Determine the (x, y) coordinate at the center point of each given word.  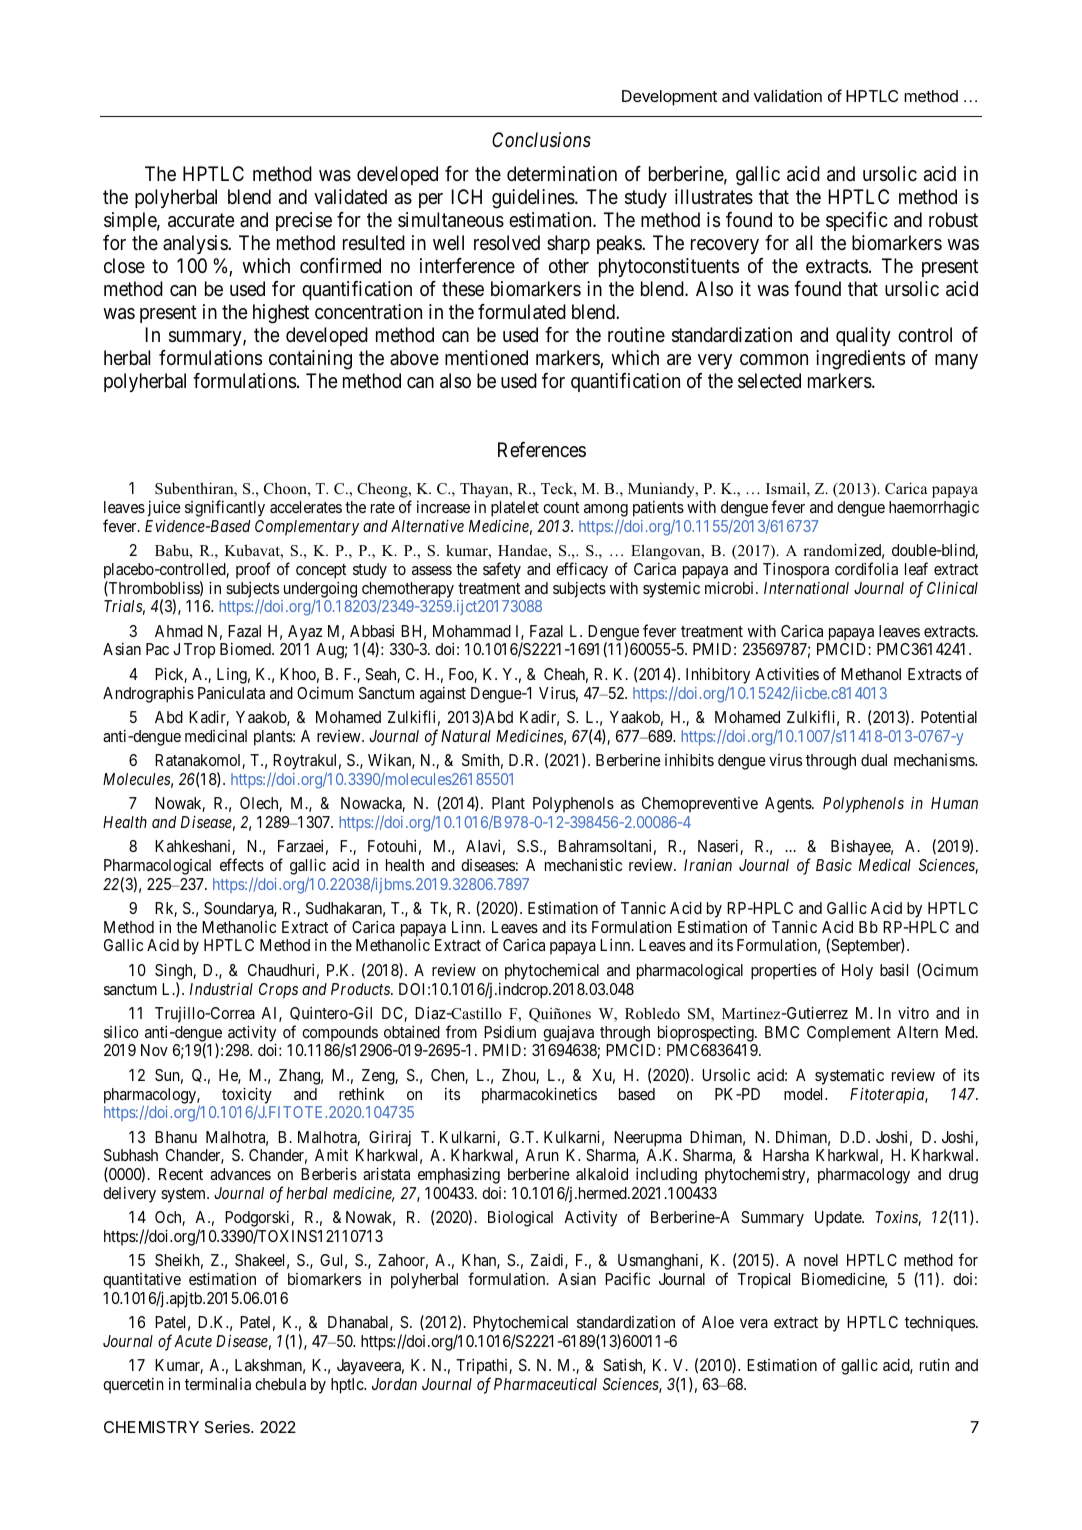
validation (788, 95)
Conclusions (541, 139)
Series (228, 1427)
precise (304, 221)
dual (874, 760)
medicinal (216, 736)
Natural (466, 736)
